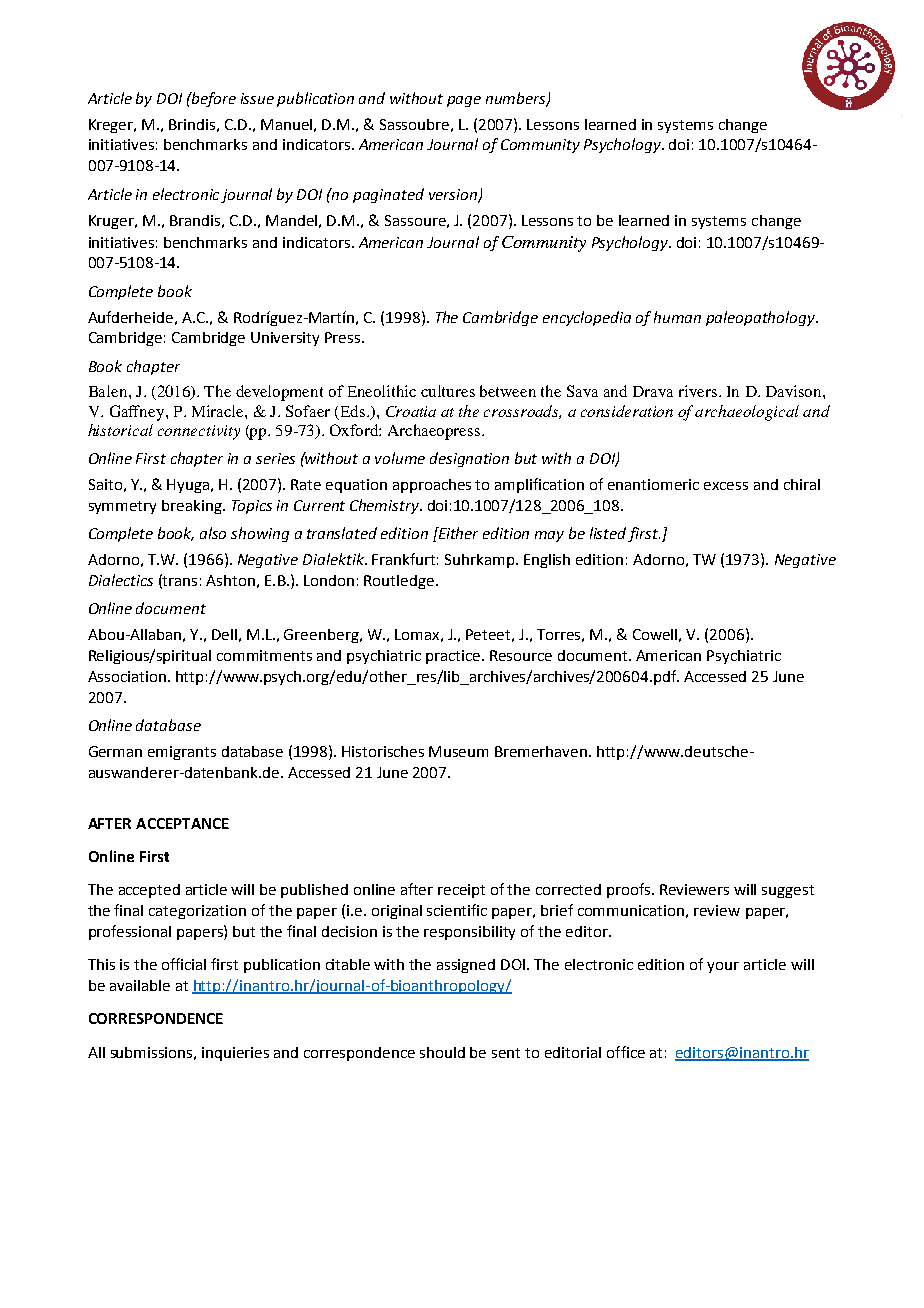  Describe the element at coordinates (747, 413) in the image. I see `archaeological` at that location.
